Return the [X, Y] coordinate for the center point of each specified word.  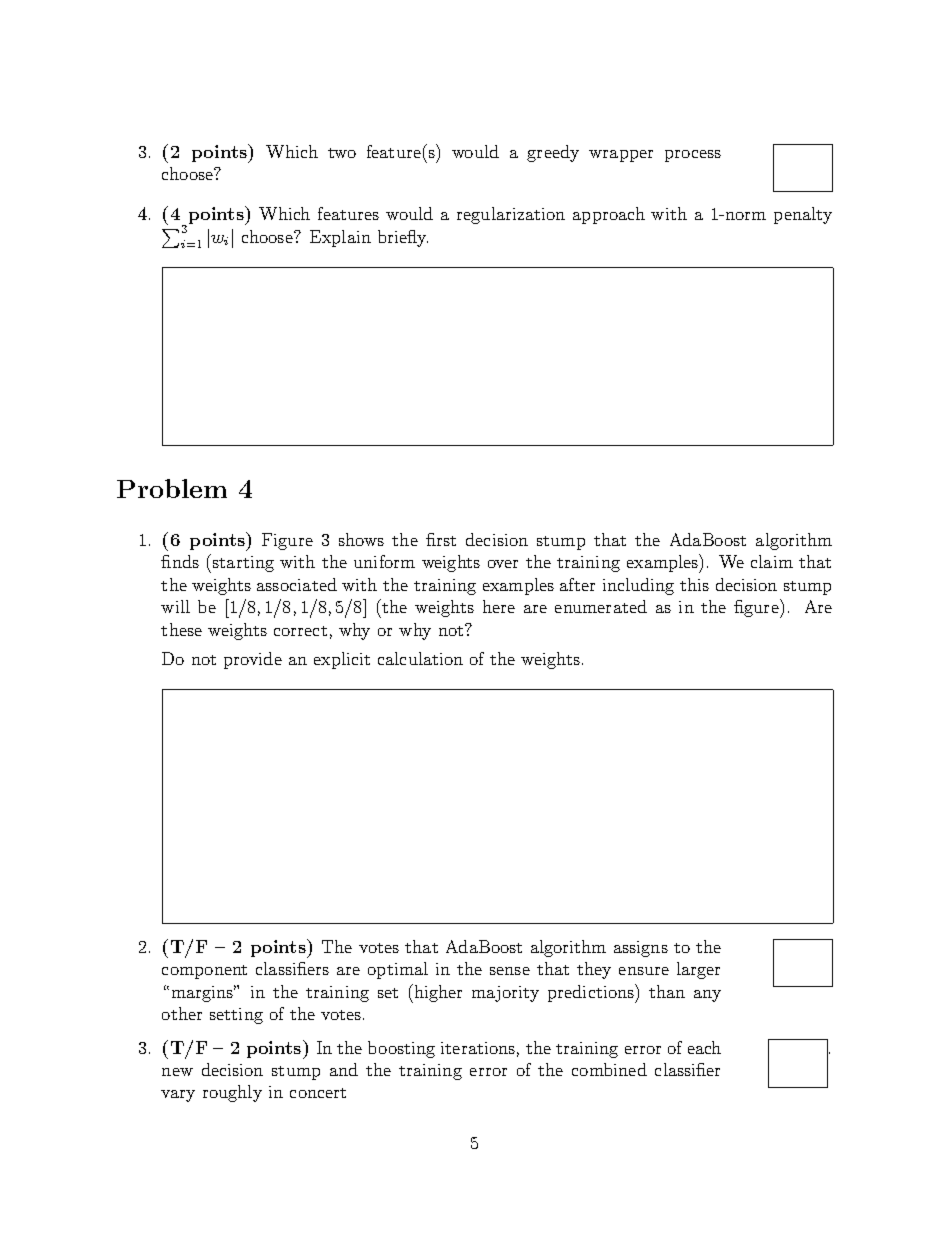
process [693, 156]
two [342, 153]
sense [510, 971]
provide [253, 660]
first [441, 539]
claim [772, 561]
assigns [641, 949]
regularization [511, 215]
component [204, 972]
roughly [232, 1093]
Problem [172, 488]
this [694, 584]
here [499, 606]
